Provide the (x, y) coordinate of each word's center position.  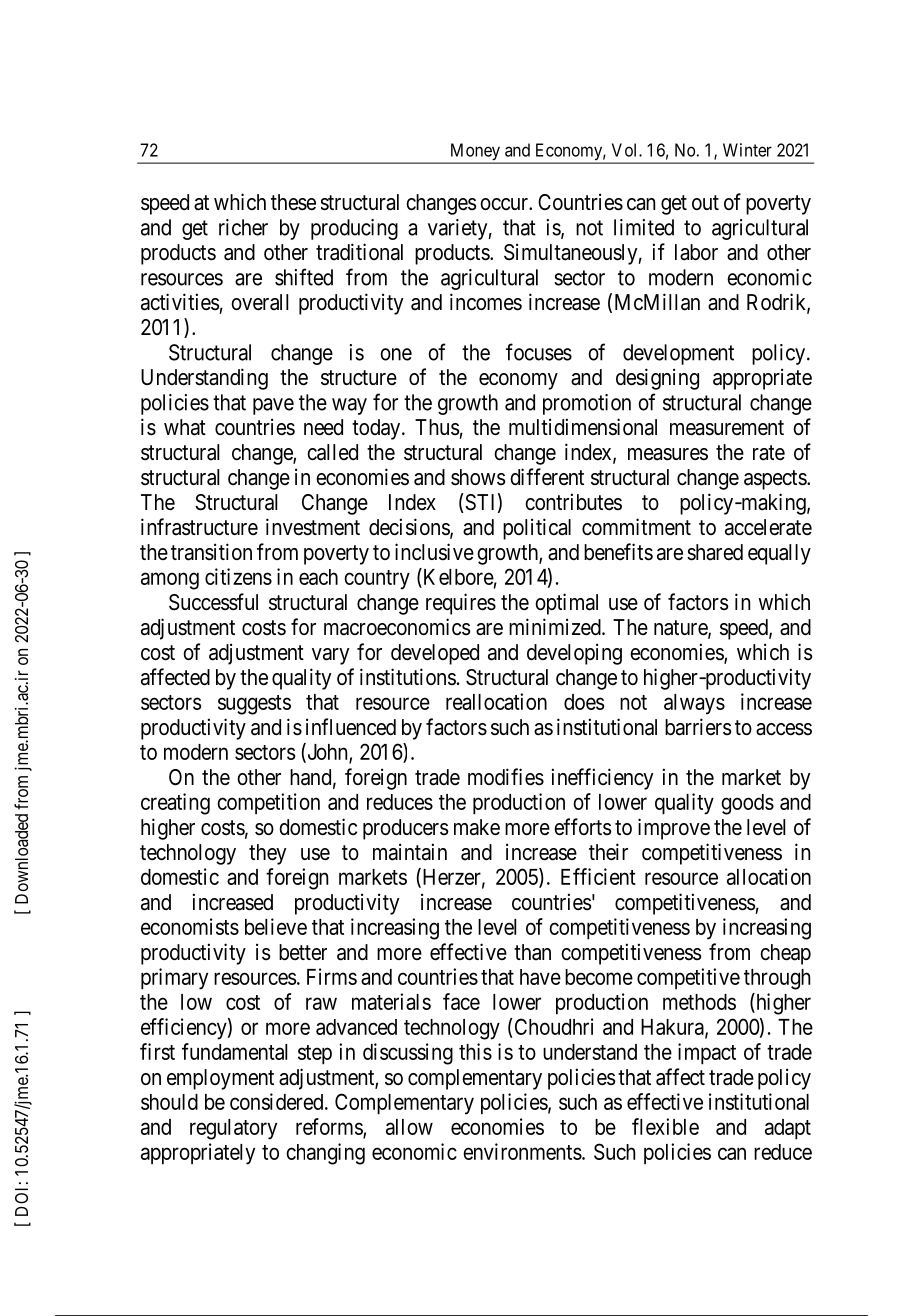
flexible (665, 1126)
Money (475, 153)
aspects (776, 480)
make (477, 827)
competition (268, 803)
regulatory (233, 1129)
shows (478, 477)
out (705, 202)
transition (211, 552)
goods (747, 804)
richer (243, 227)
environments (522, 1151)
